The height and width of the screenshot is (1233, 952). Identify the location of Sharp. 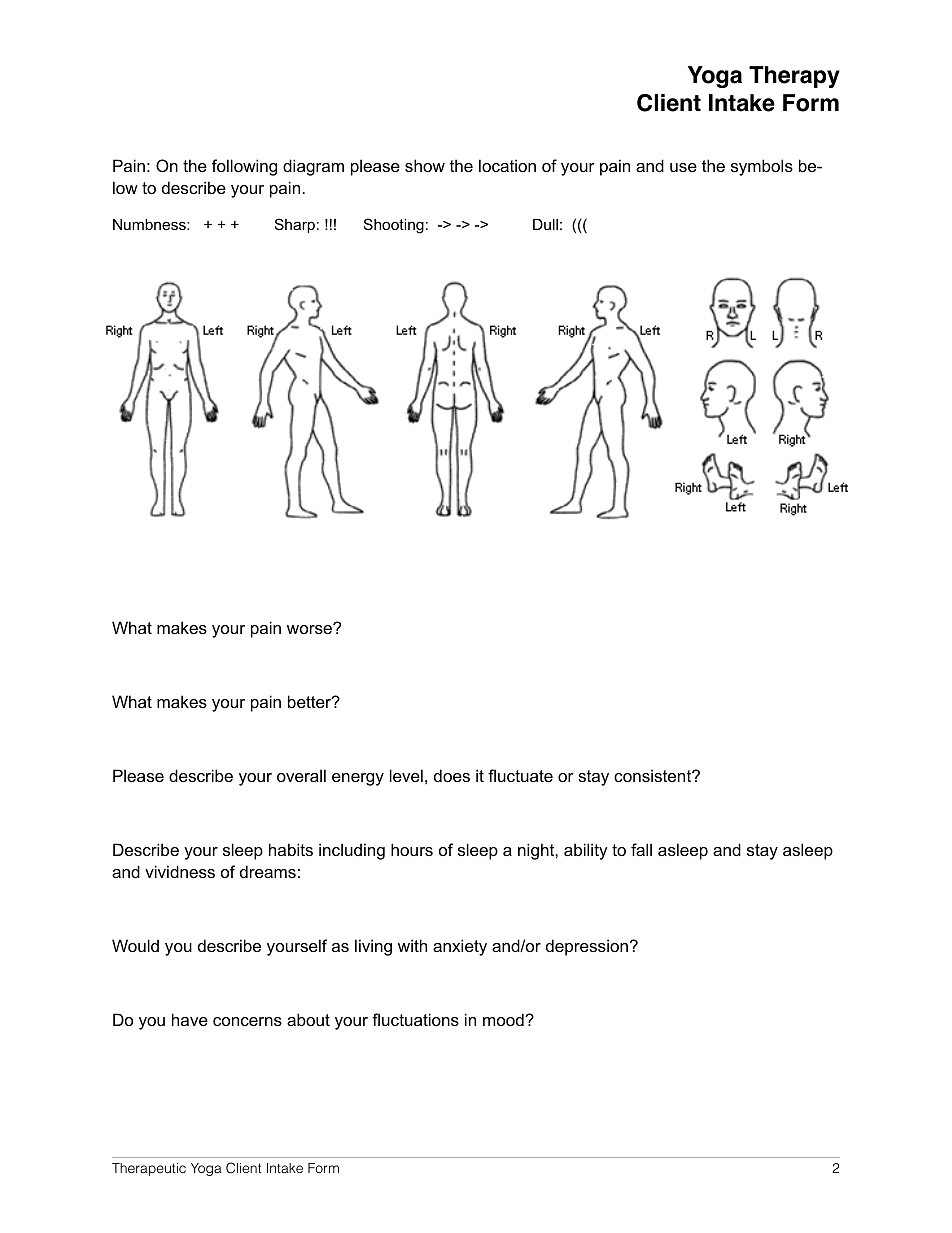
(295, 225).
